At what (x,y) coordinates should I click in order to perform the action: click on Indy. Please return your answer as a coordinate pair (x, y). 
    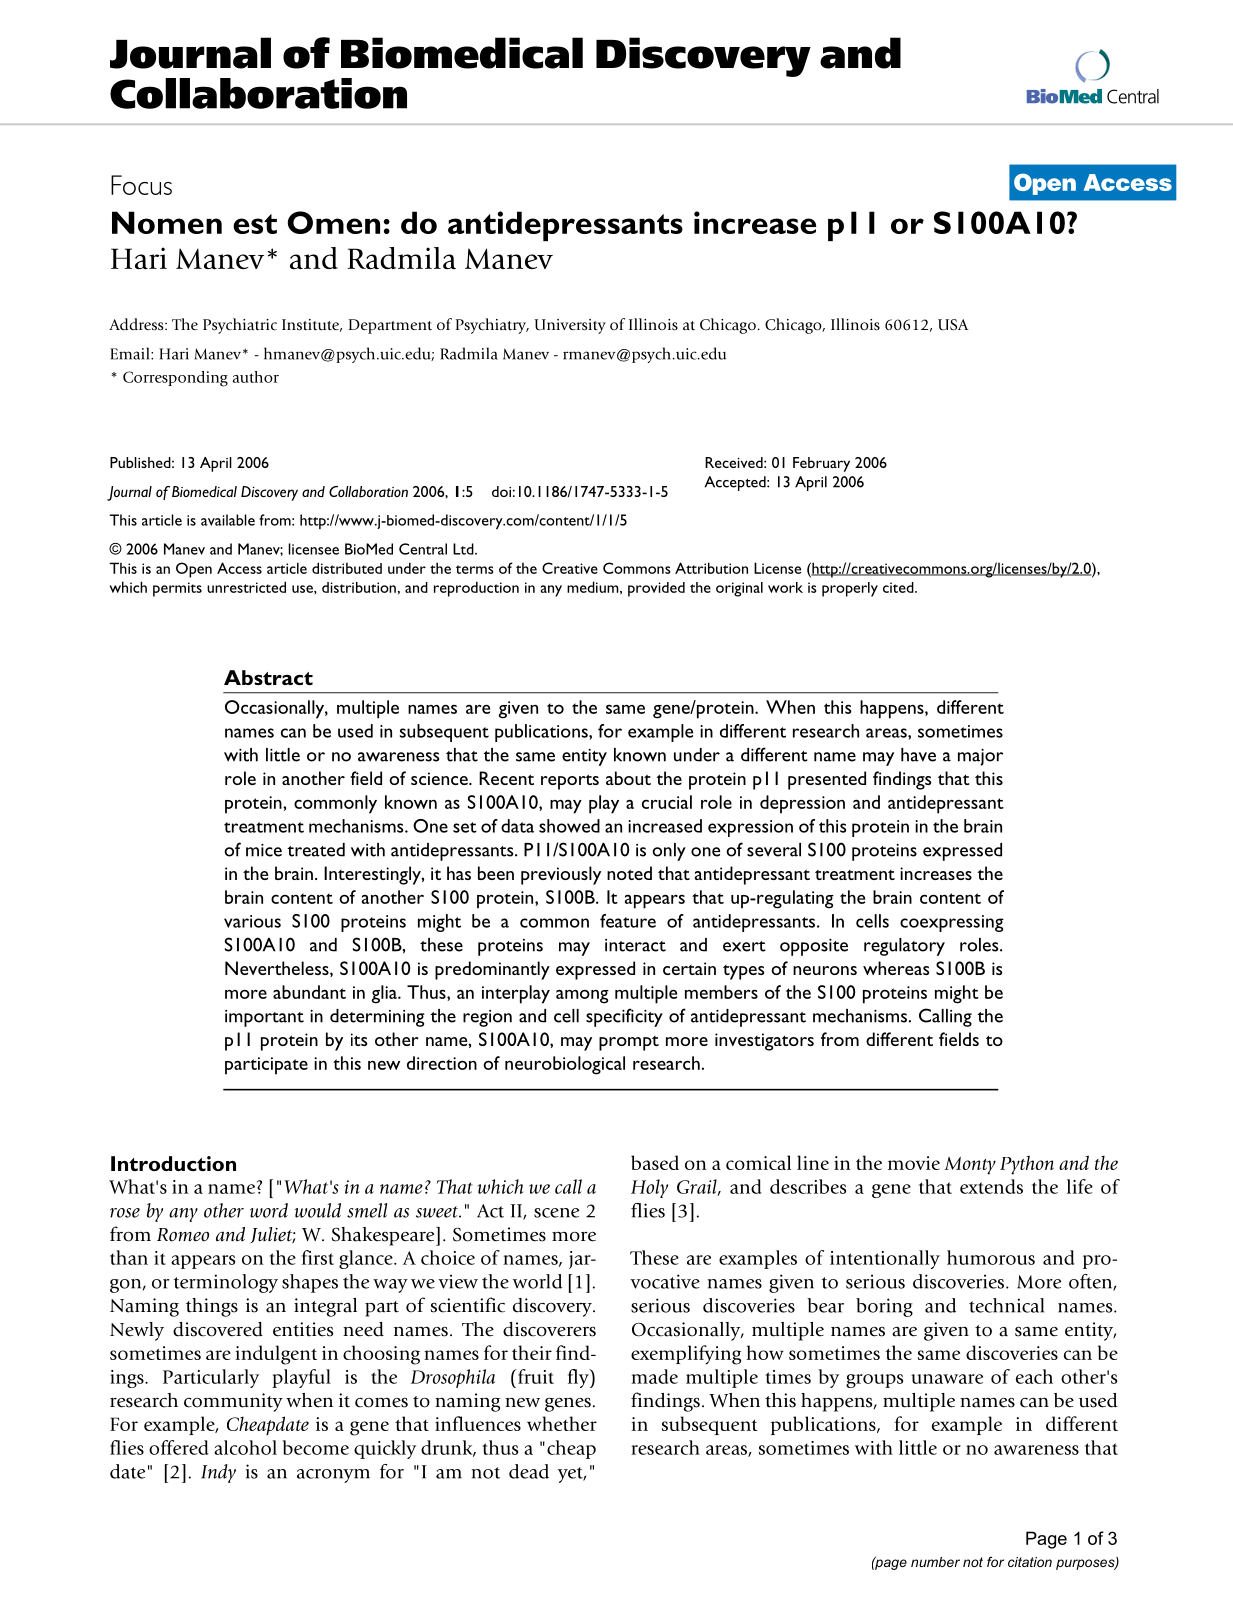
    Looking at the image, I should click on (218, 1473).
